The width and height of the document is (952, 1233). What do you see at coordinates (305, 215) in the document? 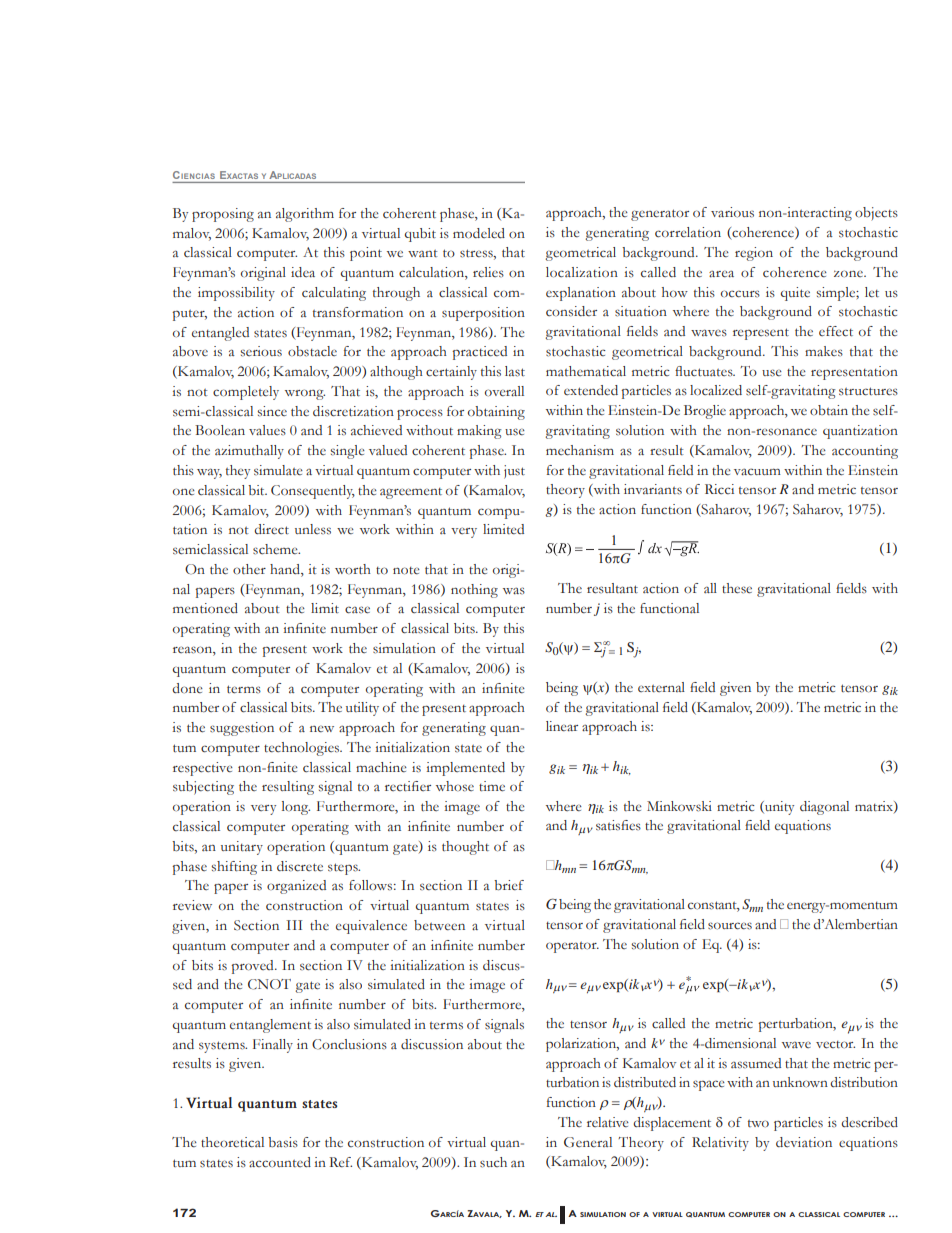
I see `algorithm` at bounding box center [305, 215].
